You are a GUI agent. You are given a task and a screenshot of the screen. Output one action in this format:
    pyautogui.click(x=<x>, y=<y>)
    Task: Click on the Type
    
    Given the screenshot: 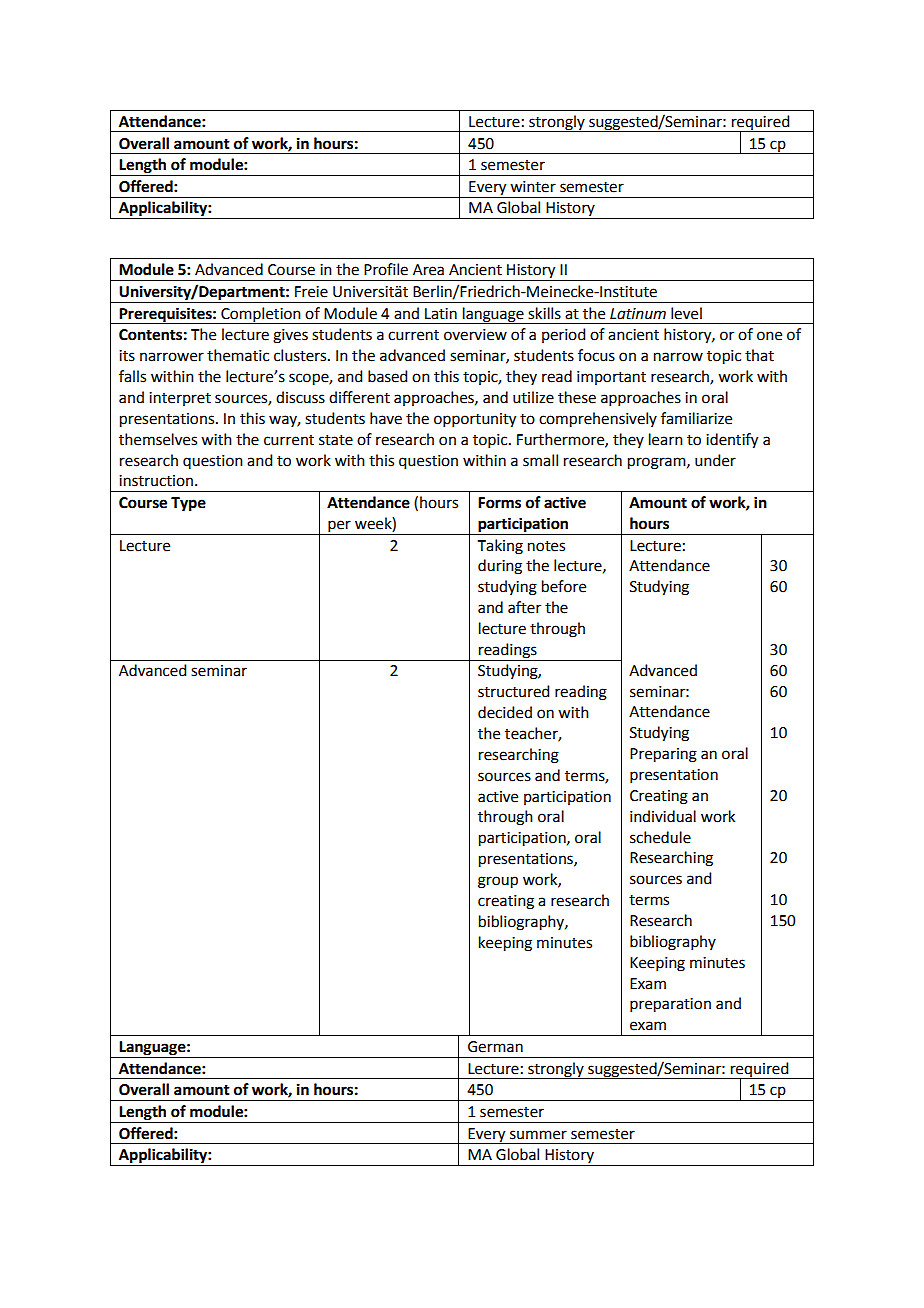 What is the action you would take?
    pyautogui.click(x=188, y=504)
